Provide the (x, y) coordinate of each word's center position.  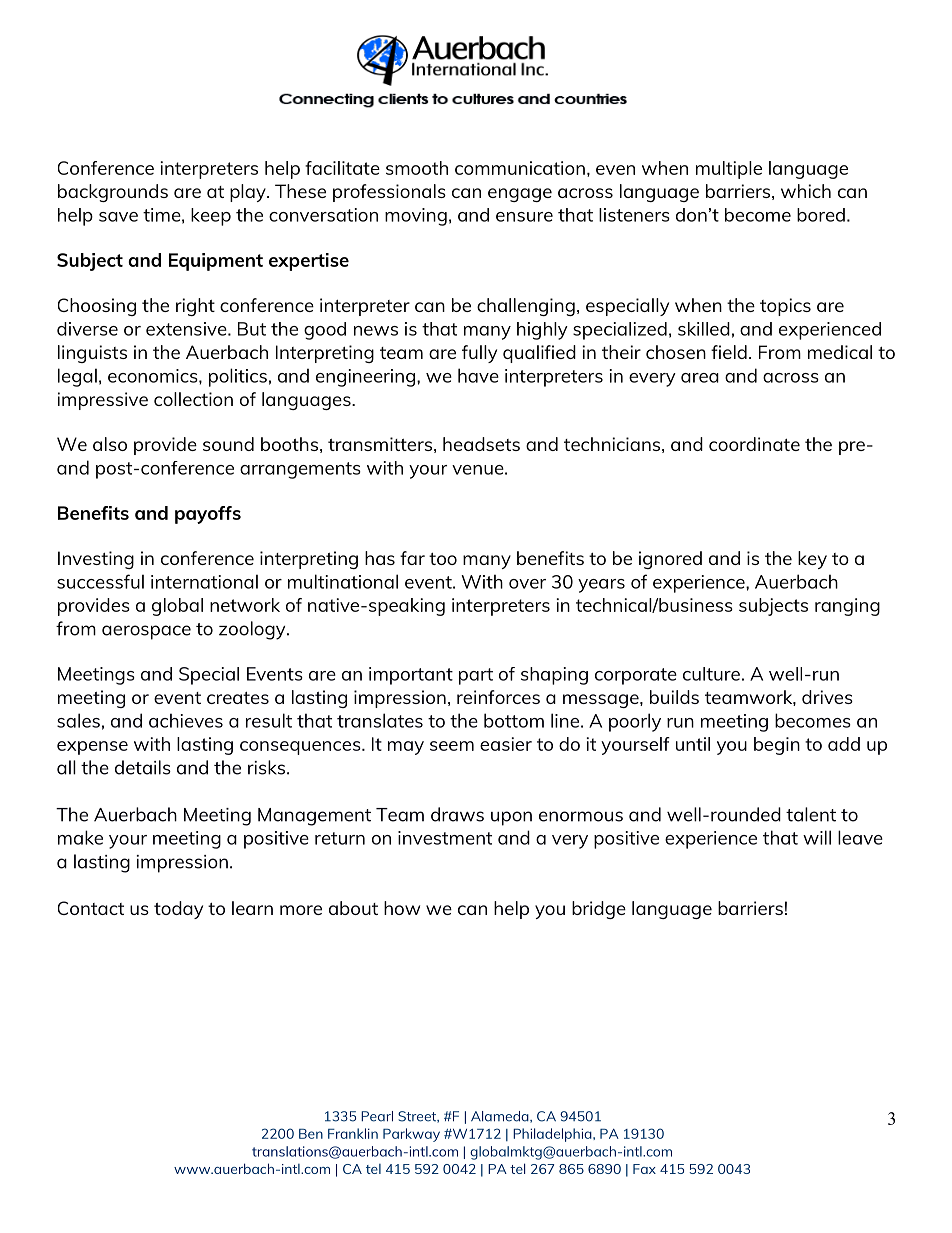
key (812, 560)
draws (457, 814)
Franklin (353, 1133)
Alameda (501, 1117)
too (443, 559)
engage (520, 195)
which (806, 191)
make (80, 837)
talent (811, 814)
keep (211, 217)
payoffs (208, 515)
